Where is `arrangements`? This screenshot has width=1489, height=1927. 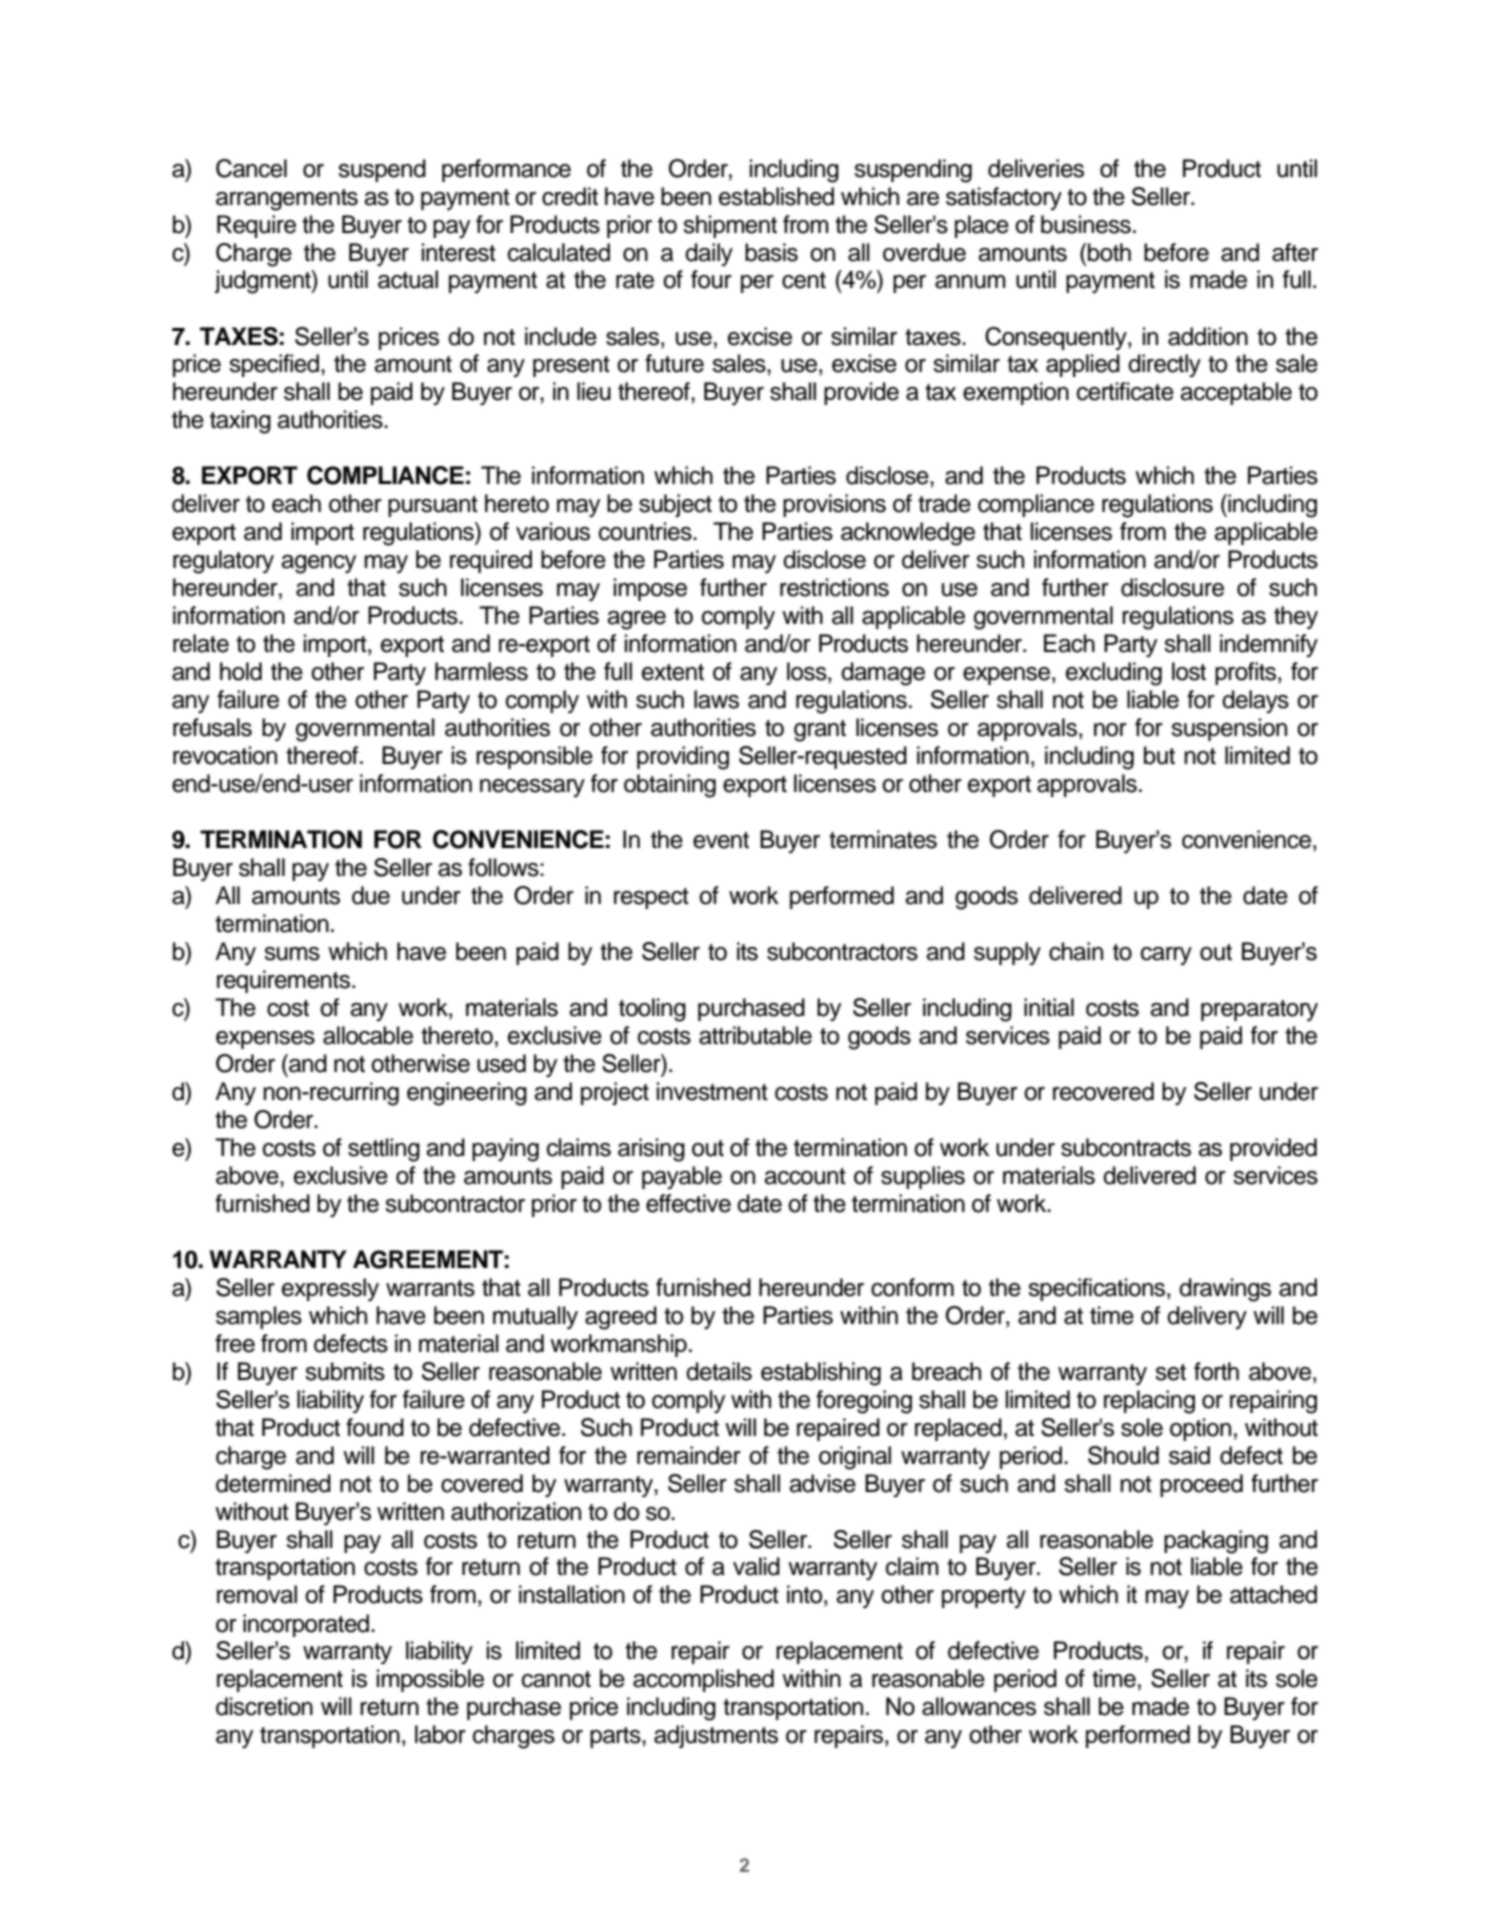
arrangements is located at coordinates (287, 200).
